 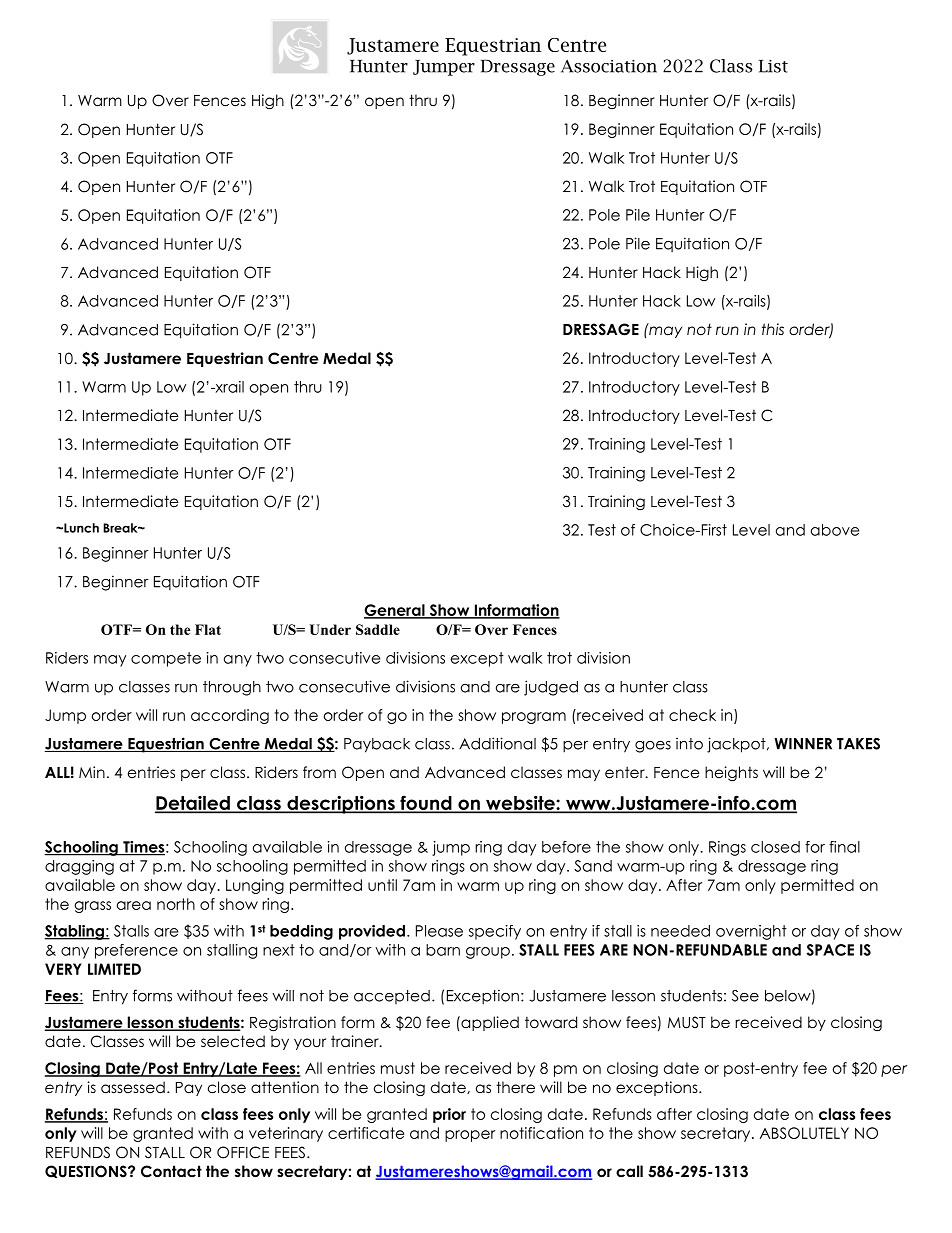 What do you see at coordinates (773, 329) in the document?
I see `this` at bounding box center [773, 329].
